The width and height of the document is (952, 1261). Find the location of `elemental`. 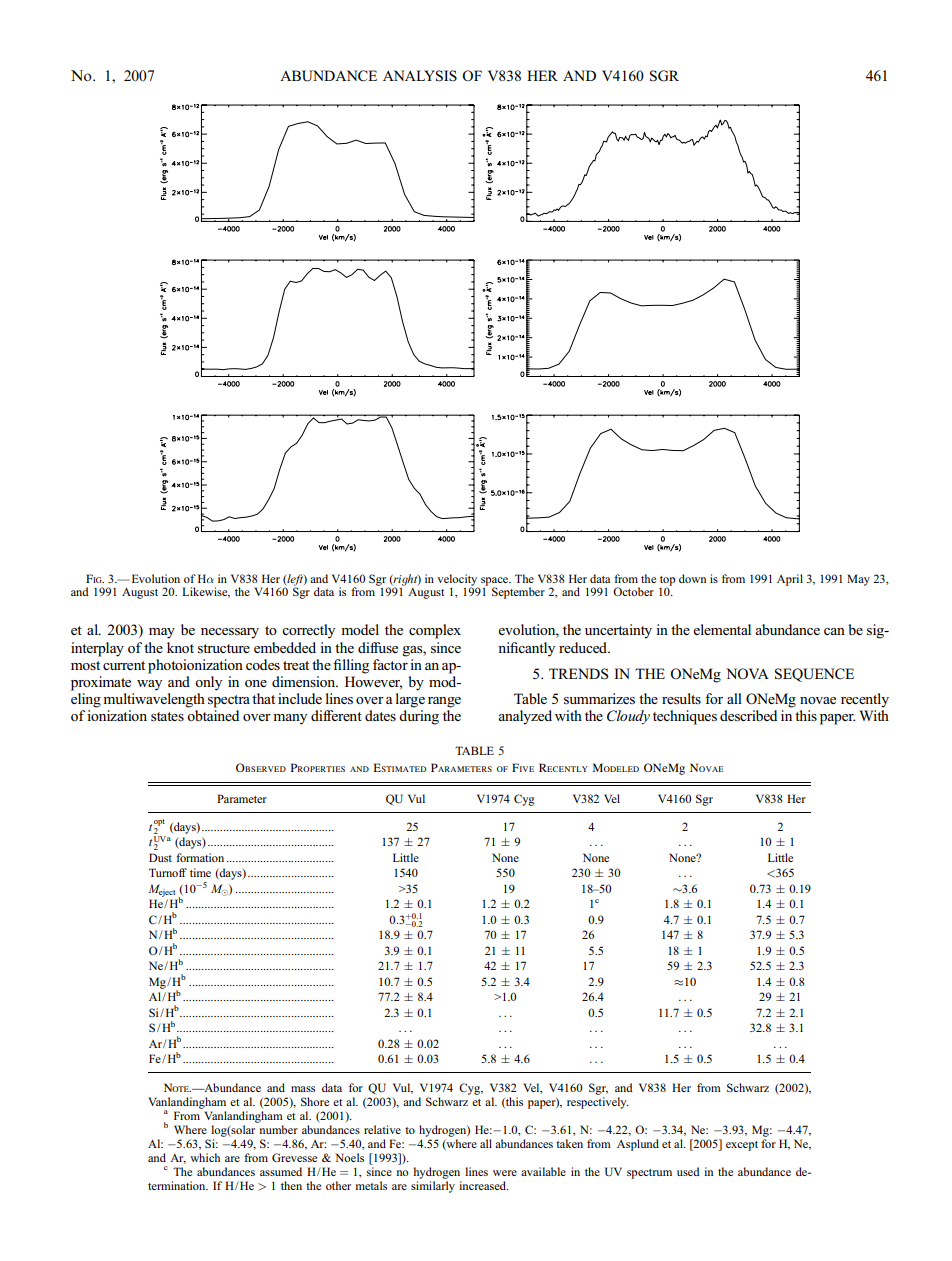

elemental is located at coordinates (722, 629).
